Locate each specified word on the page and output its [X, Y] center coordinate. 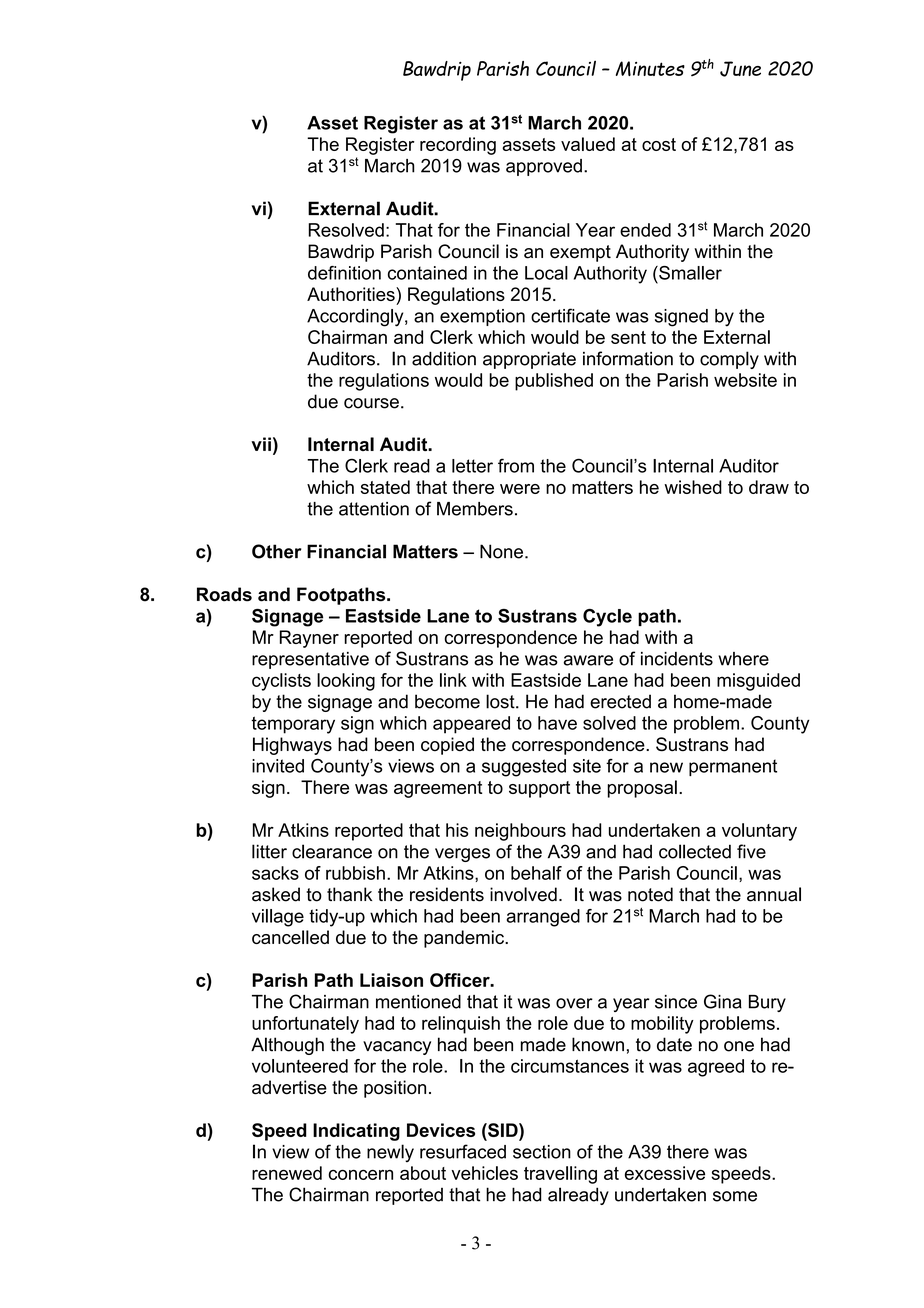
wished [693, 487]
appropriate [529, 360]
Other [277, 551]
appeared [471, 725]
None [501, 551]
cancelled [290, 937]
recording [458, 146]
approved [544, 167]
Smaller [689, 273]
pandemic [465, 939]
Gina [723, 1001]
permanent [733, 767]
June [740, 69]
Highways [292, 746]
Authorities [352, 294]
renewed [287, 1173]
